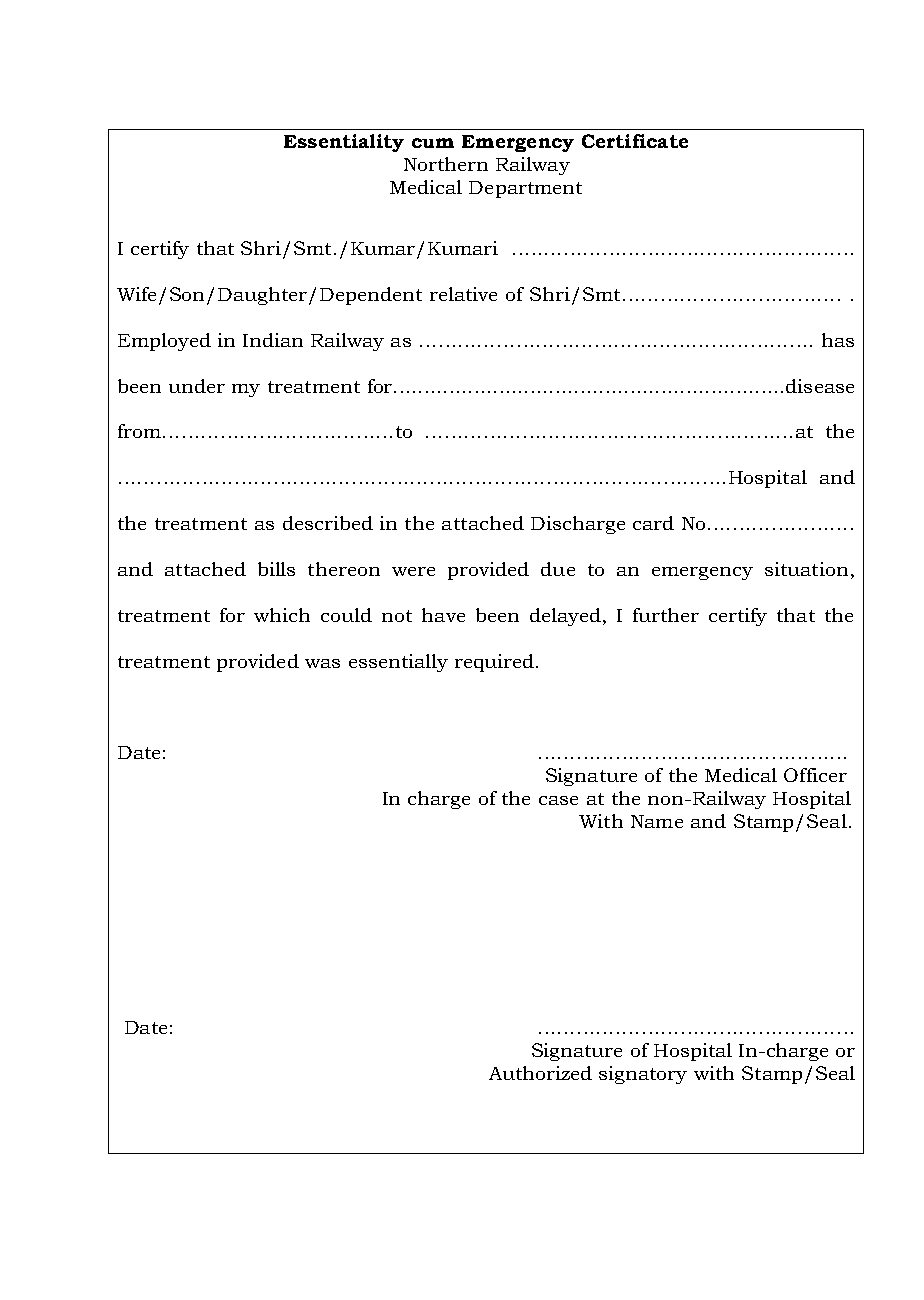 Image resolution: width=924 pixels, height=1300 pixels. I want to click on cum, so click(433, 143).
